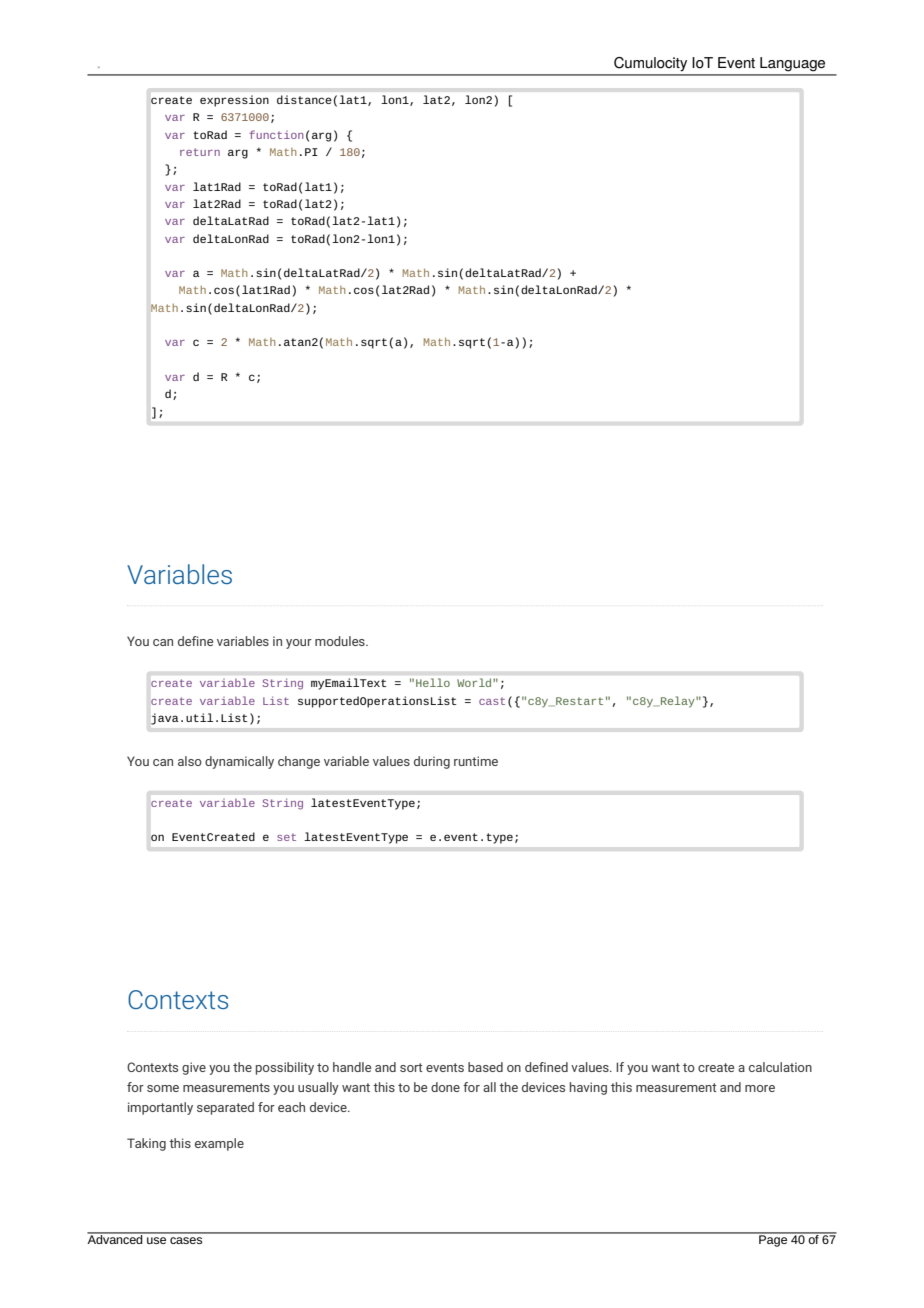  Describe the element at coordinates (234, 101) in the screenshot. I see `expression` at that location.
